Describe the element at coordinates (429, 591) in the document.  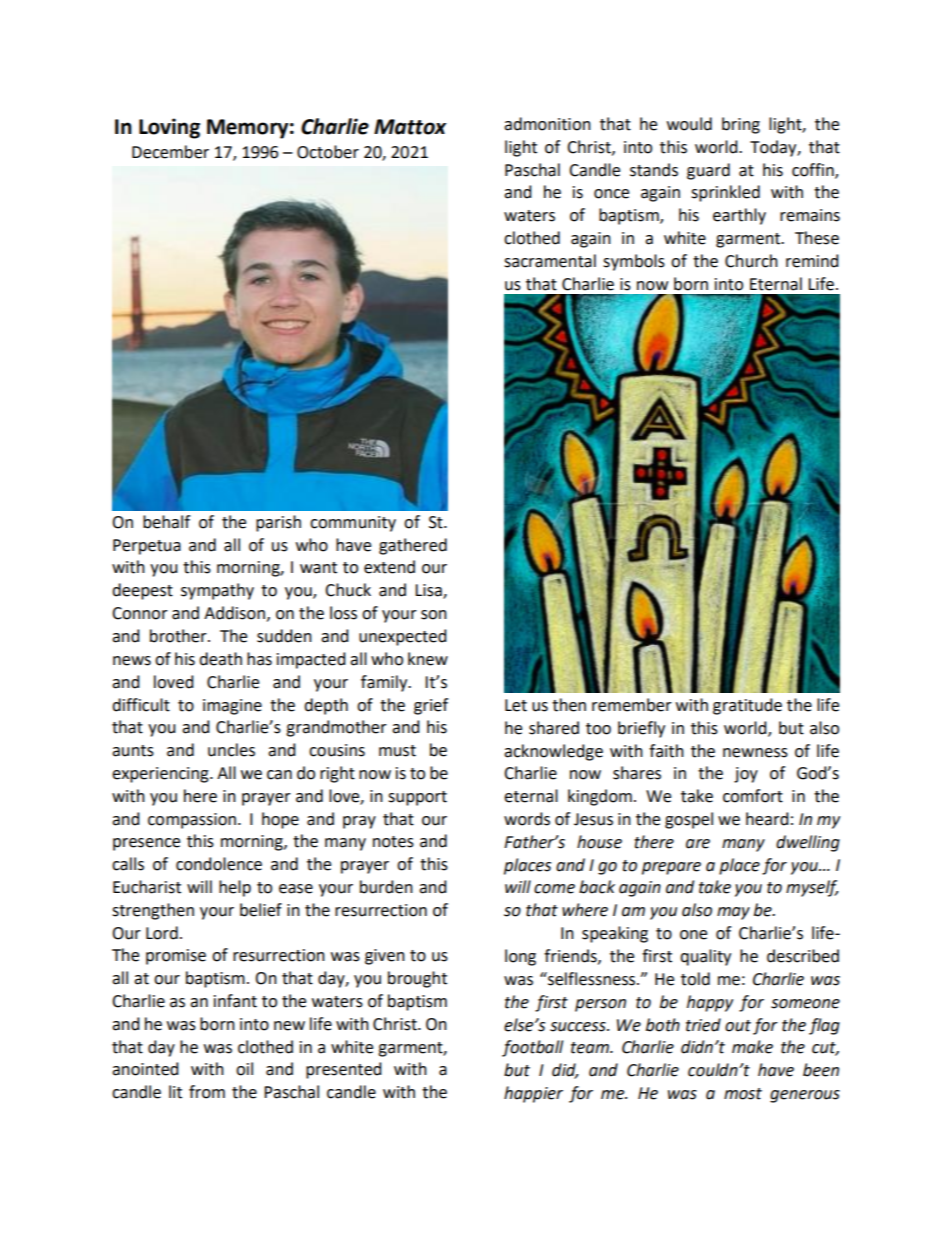
I see `Lisa` at that location.
